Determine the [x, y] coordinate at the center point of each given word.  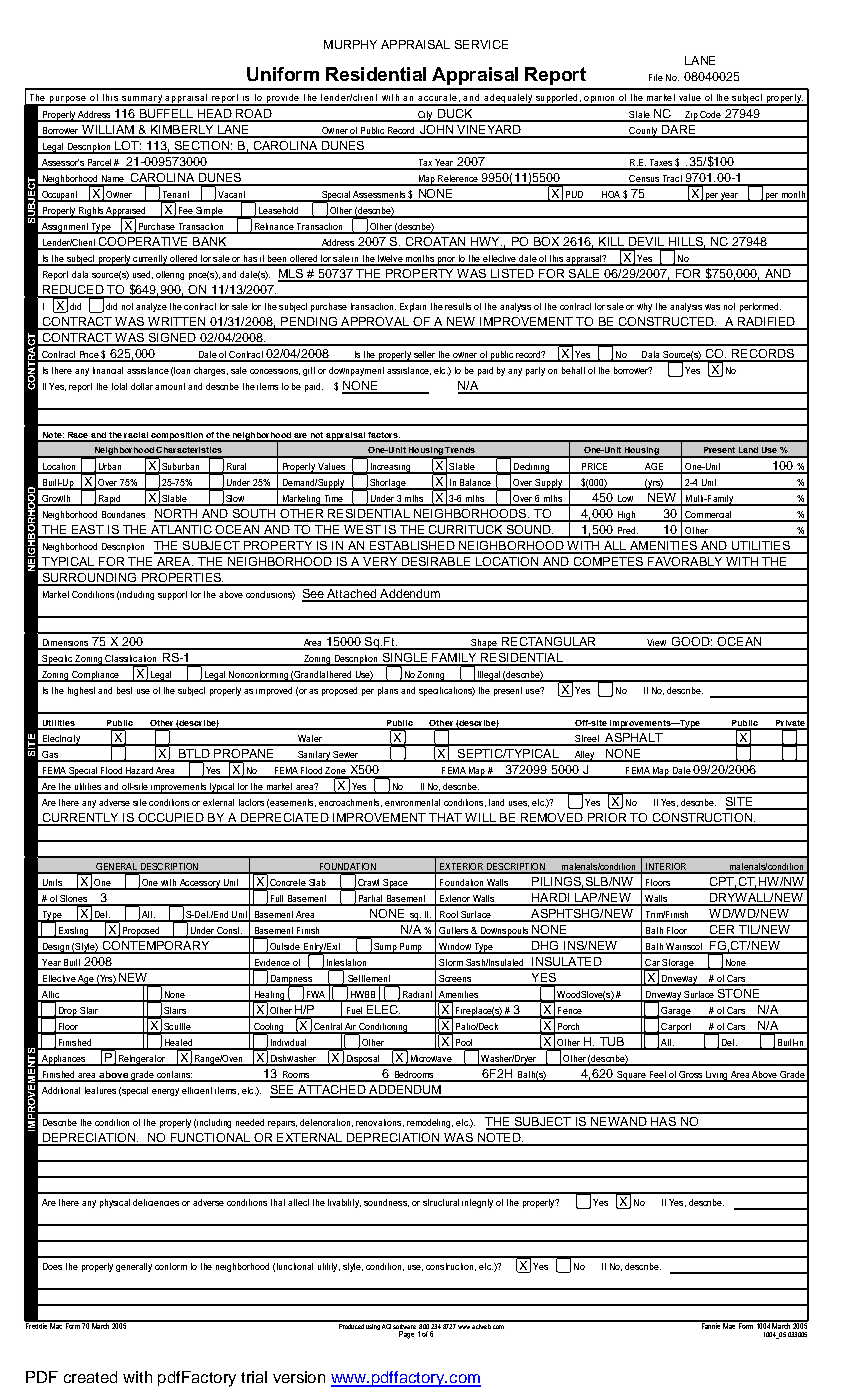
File [656, 77]
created [90, 1377]
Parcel [99, 164]
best [124, 690]
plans [388, 691]
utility [329, 1267]
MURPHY [350, 44]
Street [587, 740]
